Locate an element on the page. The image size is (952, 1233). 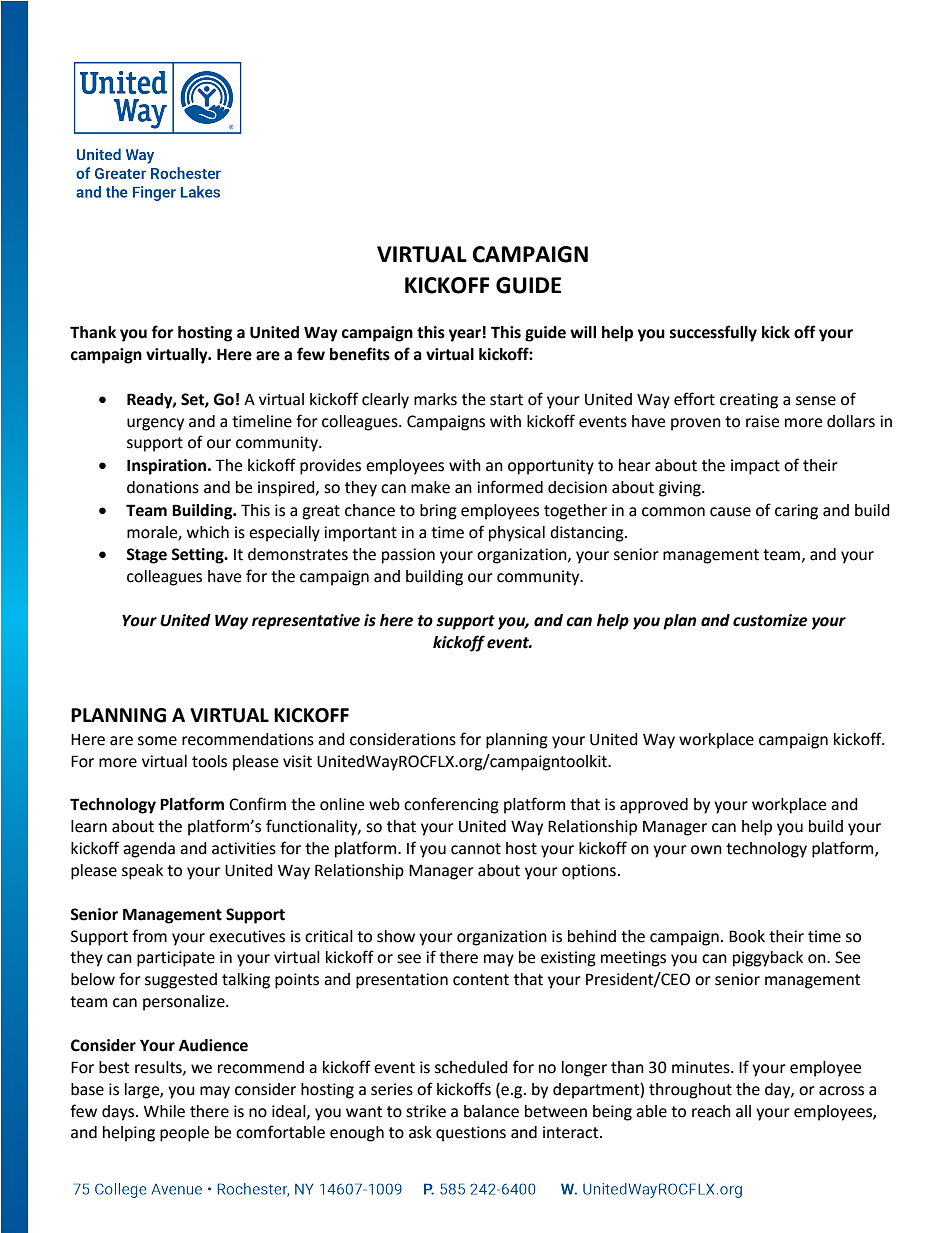
show is located at coordinates (396, 936).
